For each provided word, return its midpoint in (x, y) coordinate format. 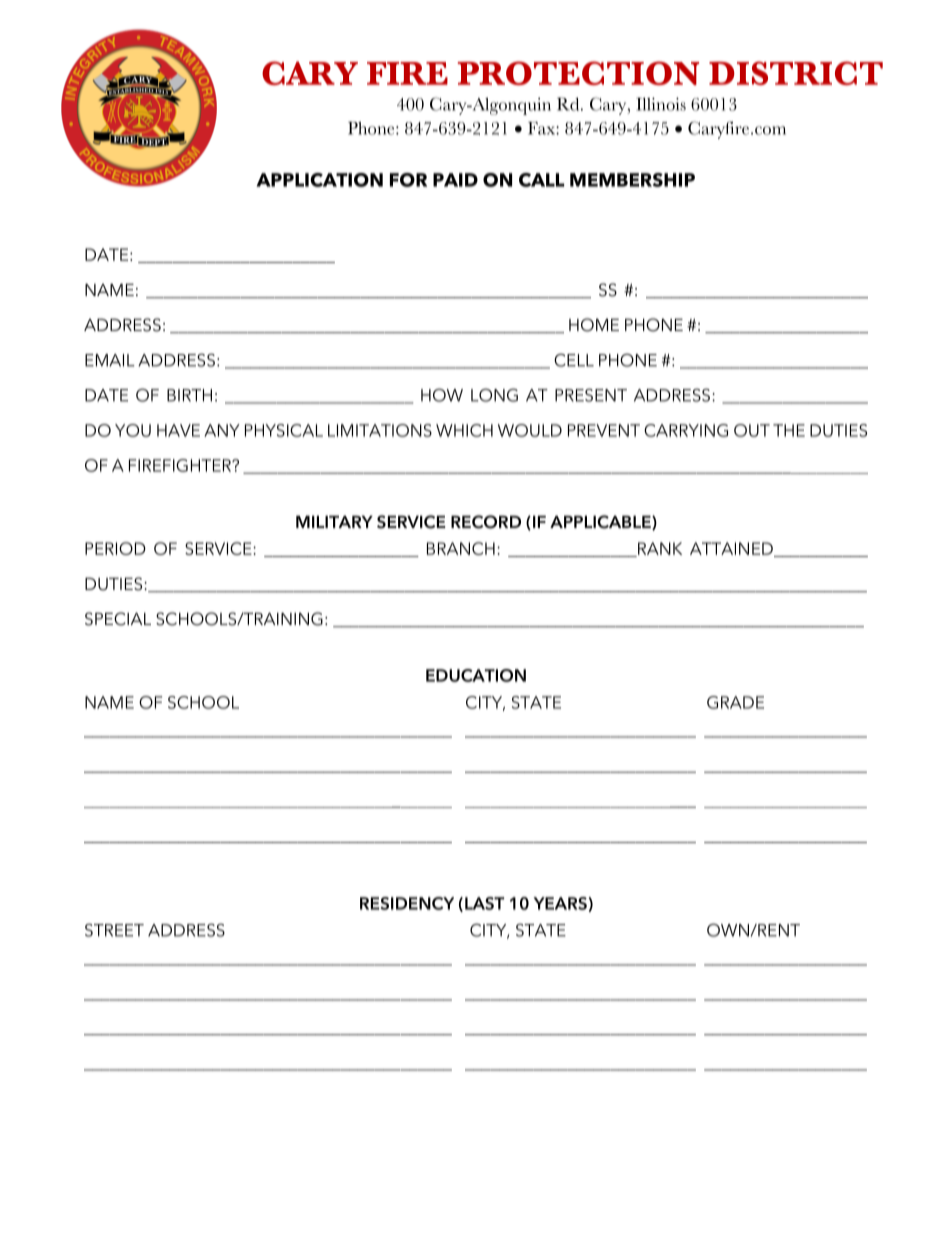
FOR (408, 180)
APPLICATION (319, 180)
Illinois (661, 104)
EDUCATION (476, 675)
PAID (455, 180)
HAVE (178, 430)
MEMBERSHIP (632, 180)
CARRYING (686, 430)
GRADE (735, 702)
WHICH (464, 430)
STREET (114, 930)
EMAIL (110, 360)
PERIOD (115, 548)
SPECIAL (118, 619)
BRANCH (461, 548)
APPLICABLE (601, 522)
